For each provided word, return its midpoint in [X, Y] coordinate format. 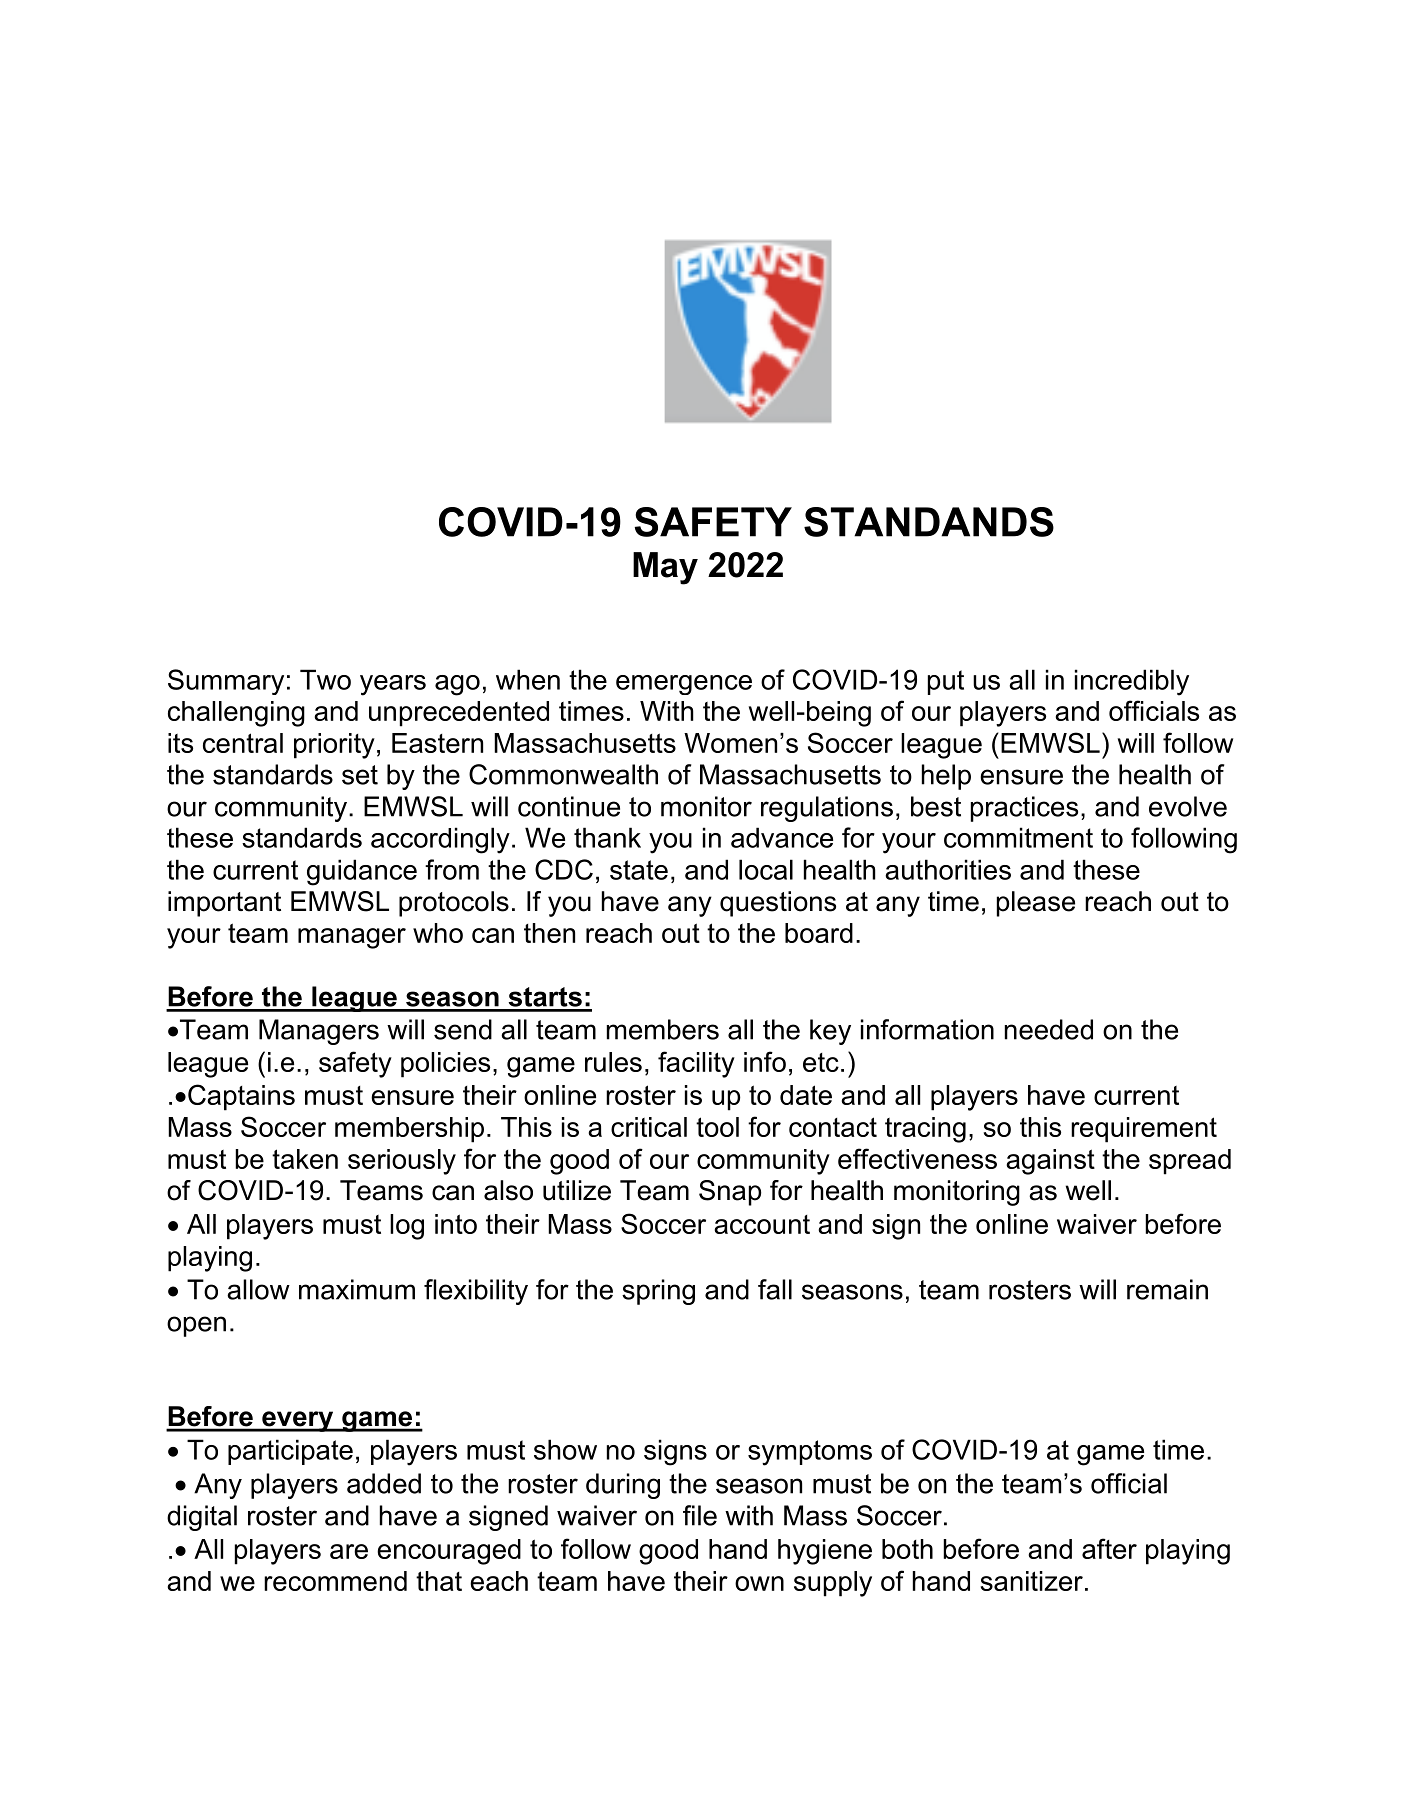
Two [325, 679]
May [665, 568]
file [700, 1515]
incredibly [1132, 682]
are [349, 1551]
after [1109, 1548]
